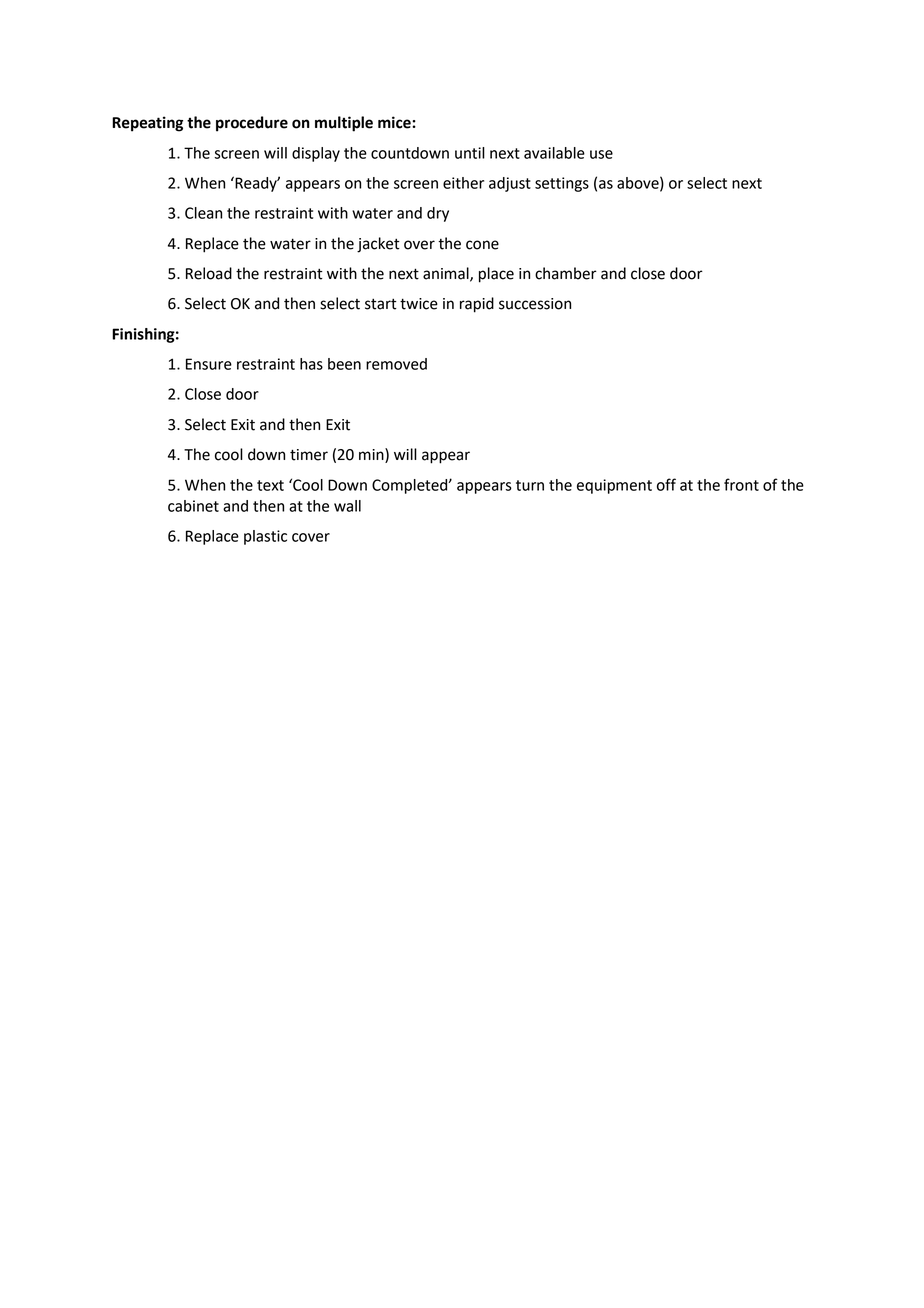 The width and height of the screenshot is (924, 1308). Describe the element at coordinates (209, 364) in the screenshot. I see `Ensure` at that location.
